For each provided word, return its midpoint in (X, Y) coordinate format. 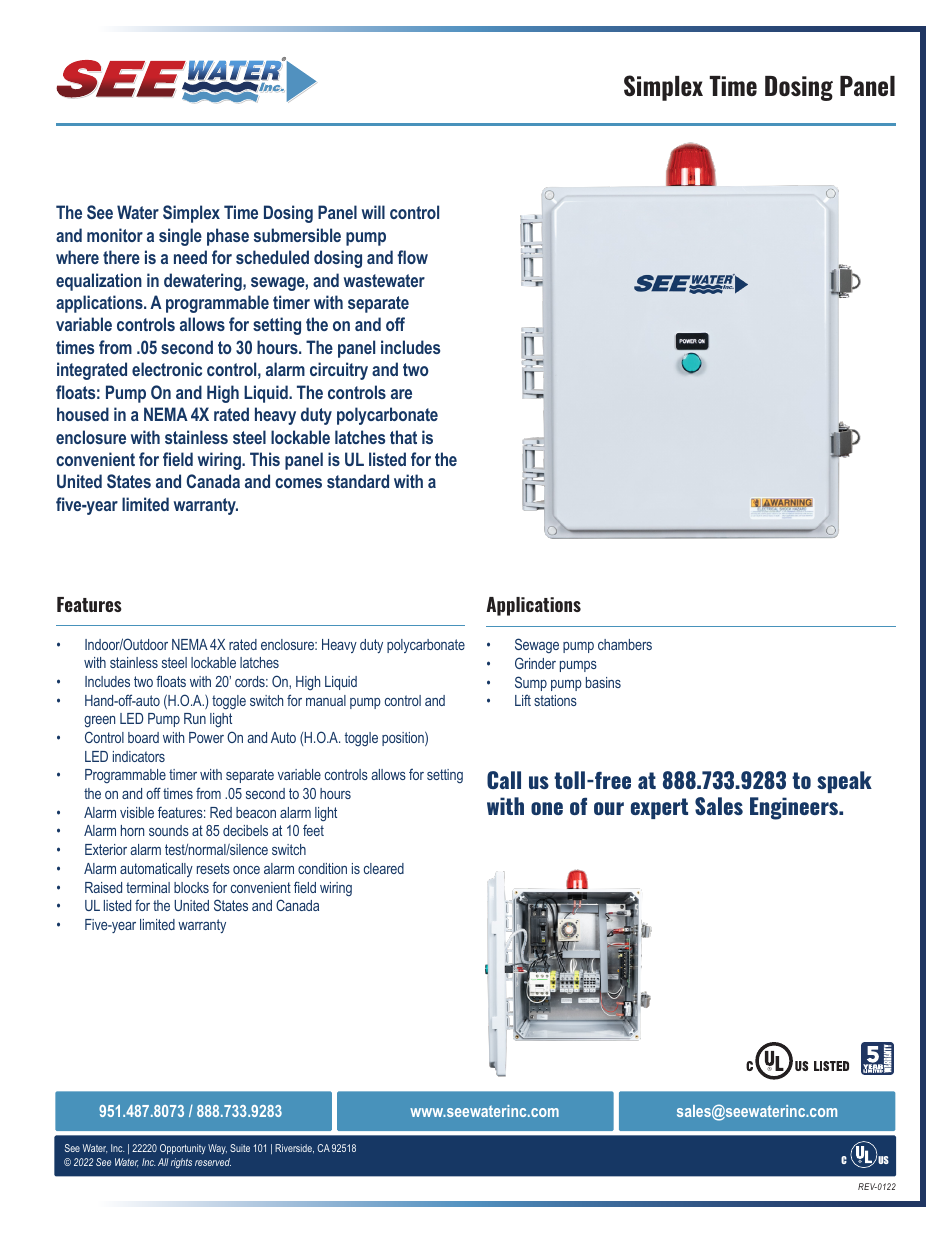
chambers (625, 644)
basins (603, 682)
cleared (384, 868)
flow (412, 257)
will (373, 212)
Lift (523, 700)
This (265, 459)
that (403, 437)
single (180, 237)
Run (195, 718)
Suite (240, 1148)
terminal (148, 887)
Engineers (795, 808)
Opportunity (183, 1149)
